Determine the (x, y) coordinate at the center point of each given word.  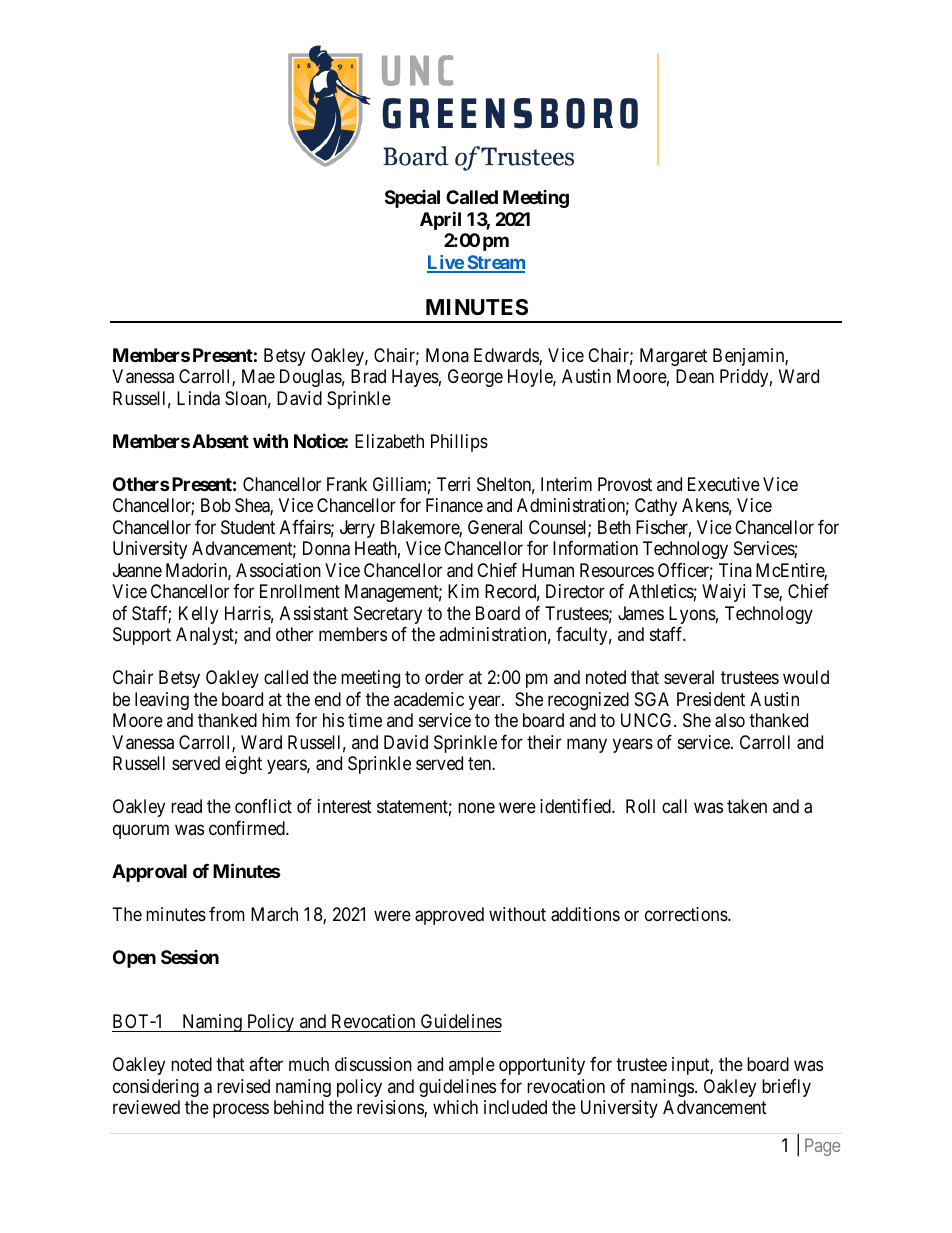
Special (412, 199)
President (711, 699)
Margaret (673, 357)
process (241, 1110)
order (444, 677)
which (455, 1107)
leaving (162, 701)
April (440, 220)
